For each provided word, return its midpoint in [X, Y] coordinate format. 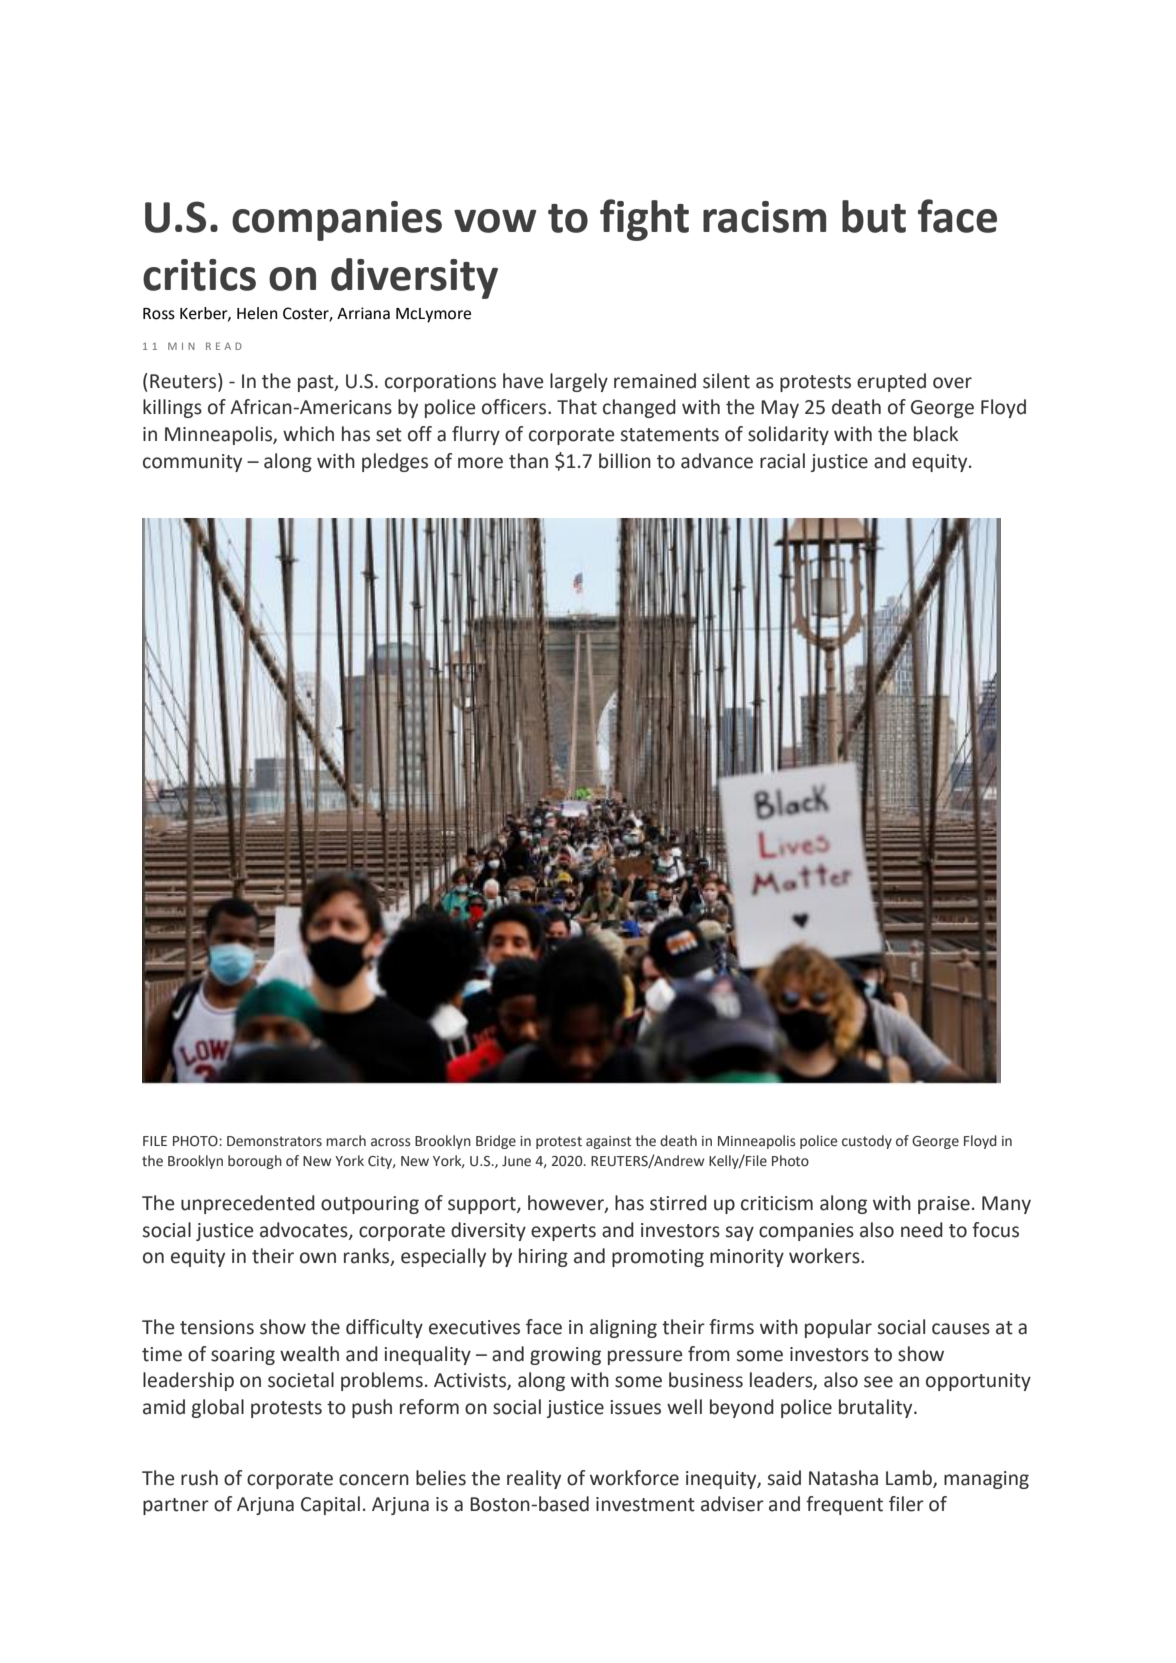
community [192, 463]
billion [625, 461]
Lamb [910, 1478]
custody [867, 1142]
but [874, 216]
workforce [634, 1478]
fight [644, 220]
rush [199, 1478]
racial [782, 461]
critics [199, 275]
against [608, 1142]
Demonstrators [274, 1141]
